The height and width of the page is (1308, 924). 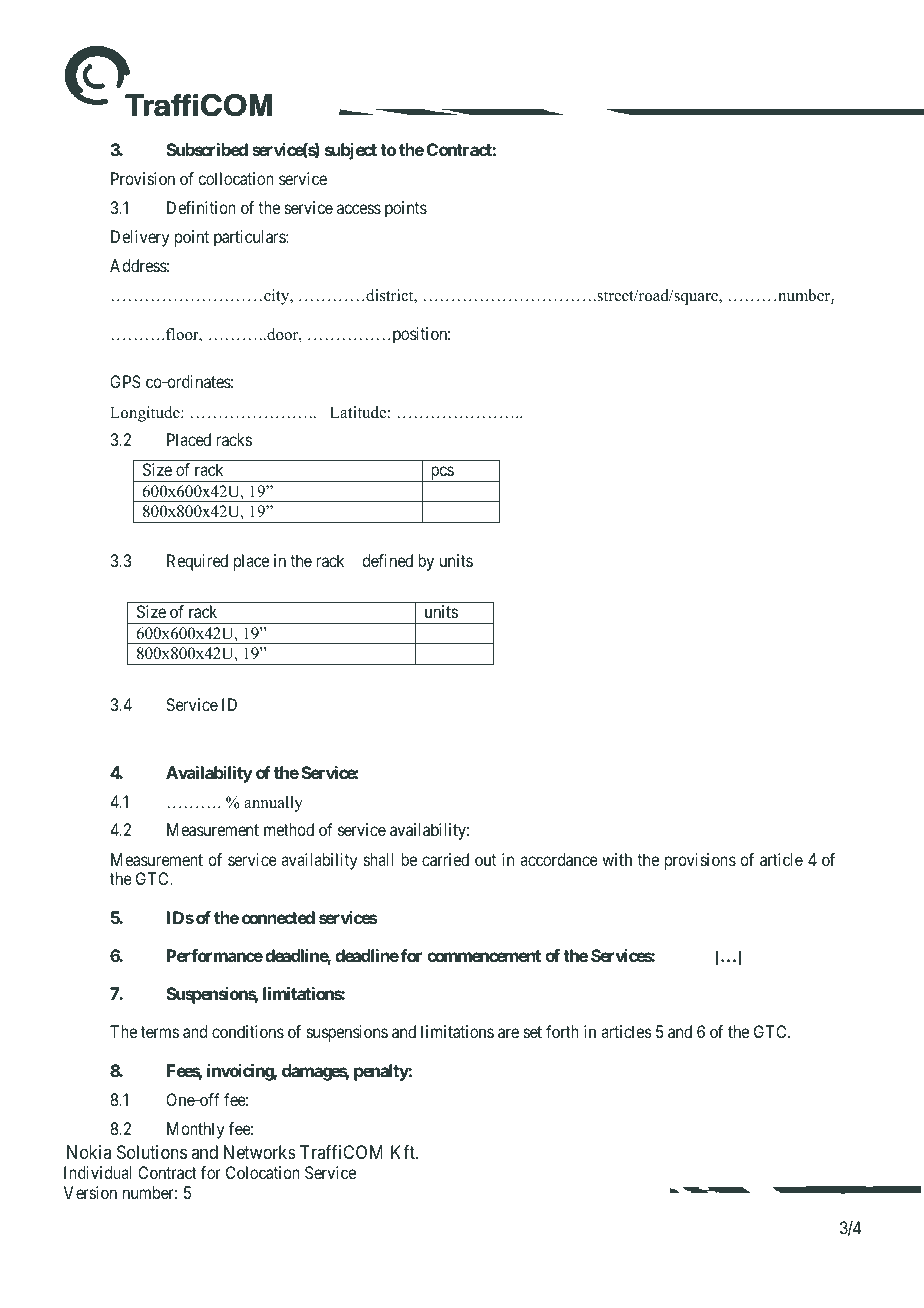 I want to click on Colocation, so click(x=263, y=1172).
